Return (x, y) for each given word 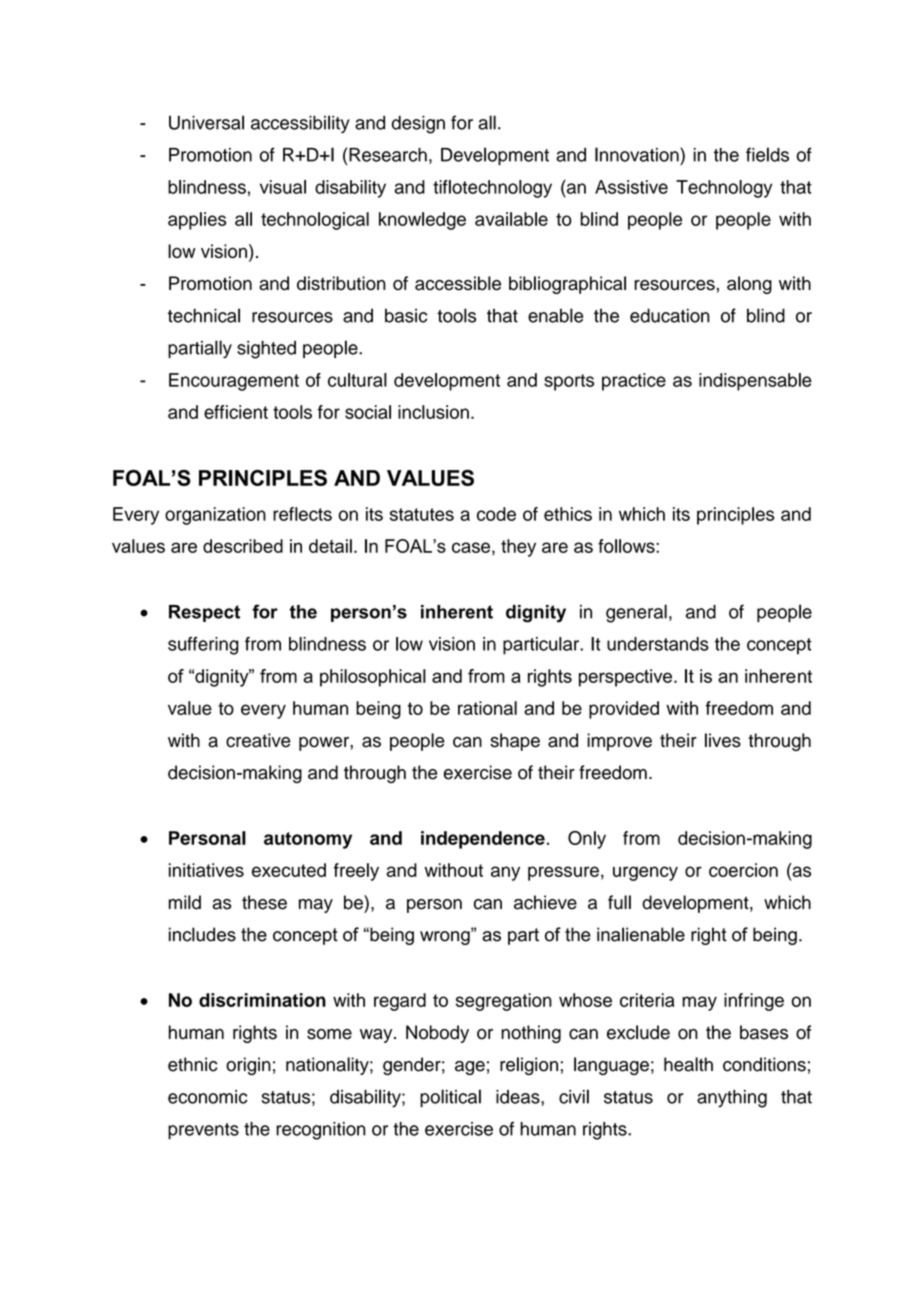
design (418, 124)
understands (658, 644)
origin (248, 1066)
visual (283, 187)
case (471, 547)
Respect (204, 613)
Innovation (638, 154)
